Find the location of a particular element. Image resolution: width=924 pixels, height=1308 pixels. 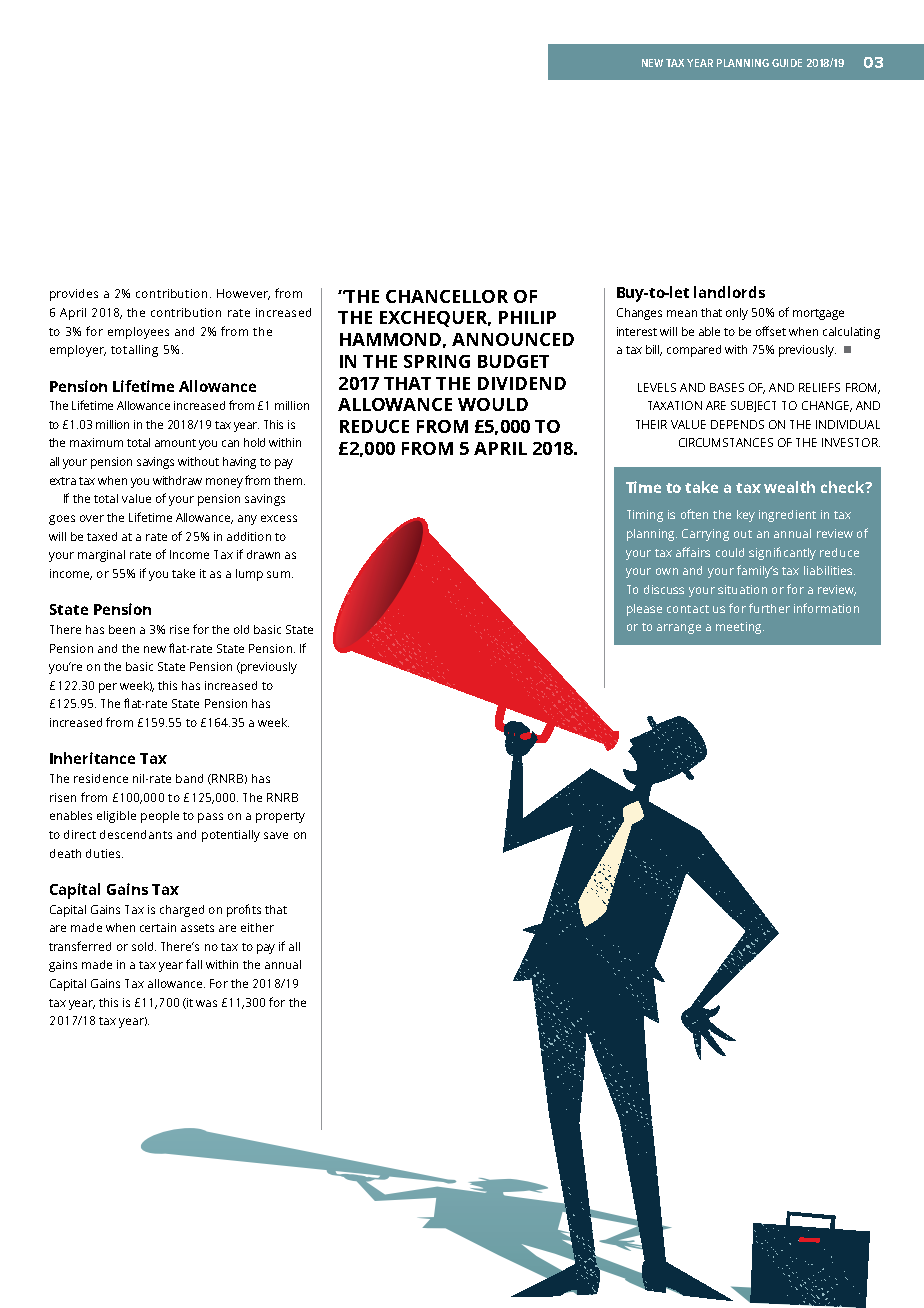

taxed is located at coordinates (102, 536).
